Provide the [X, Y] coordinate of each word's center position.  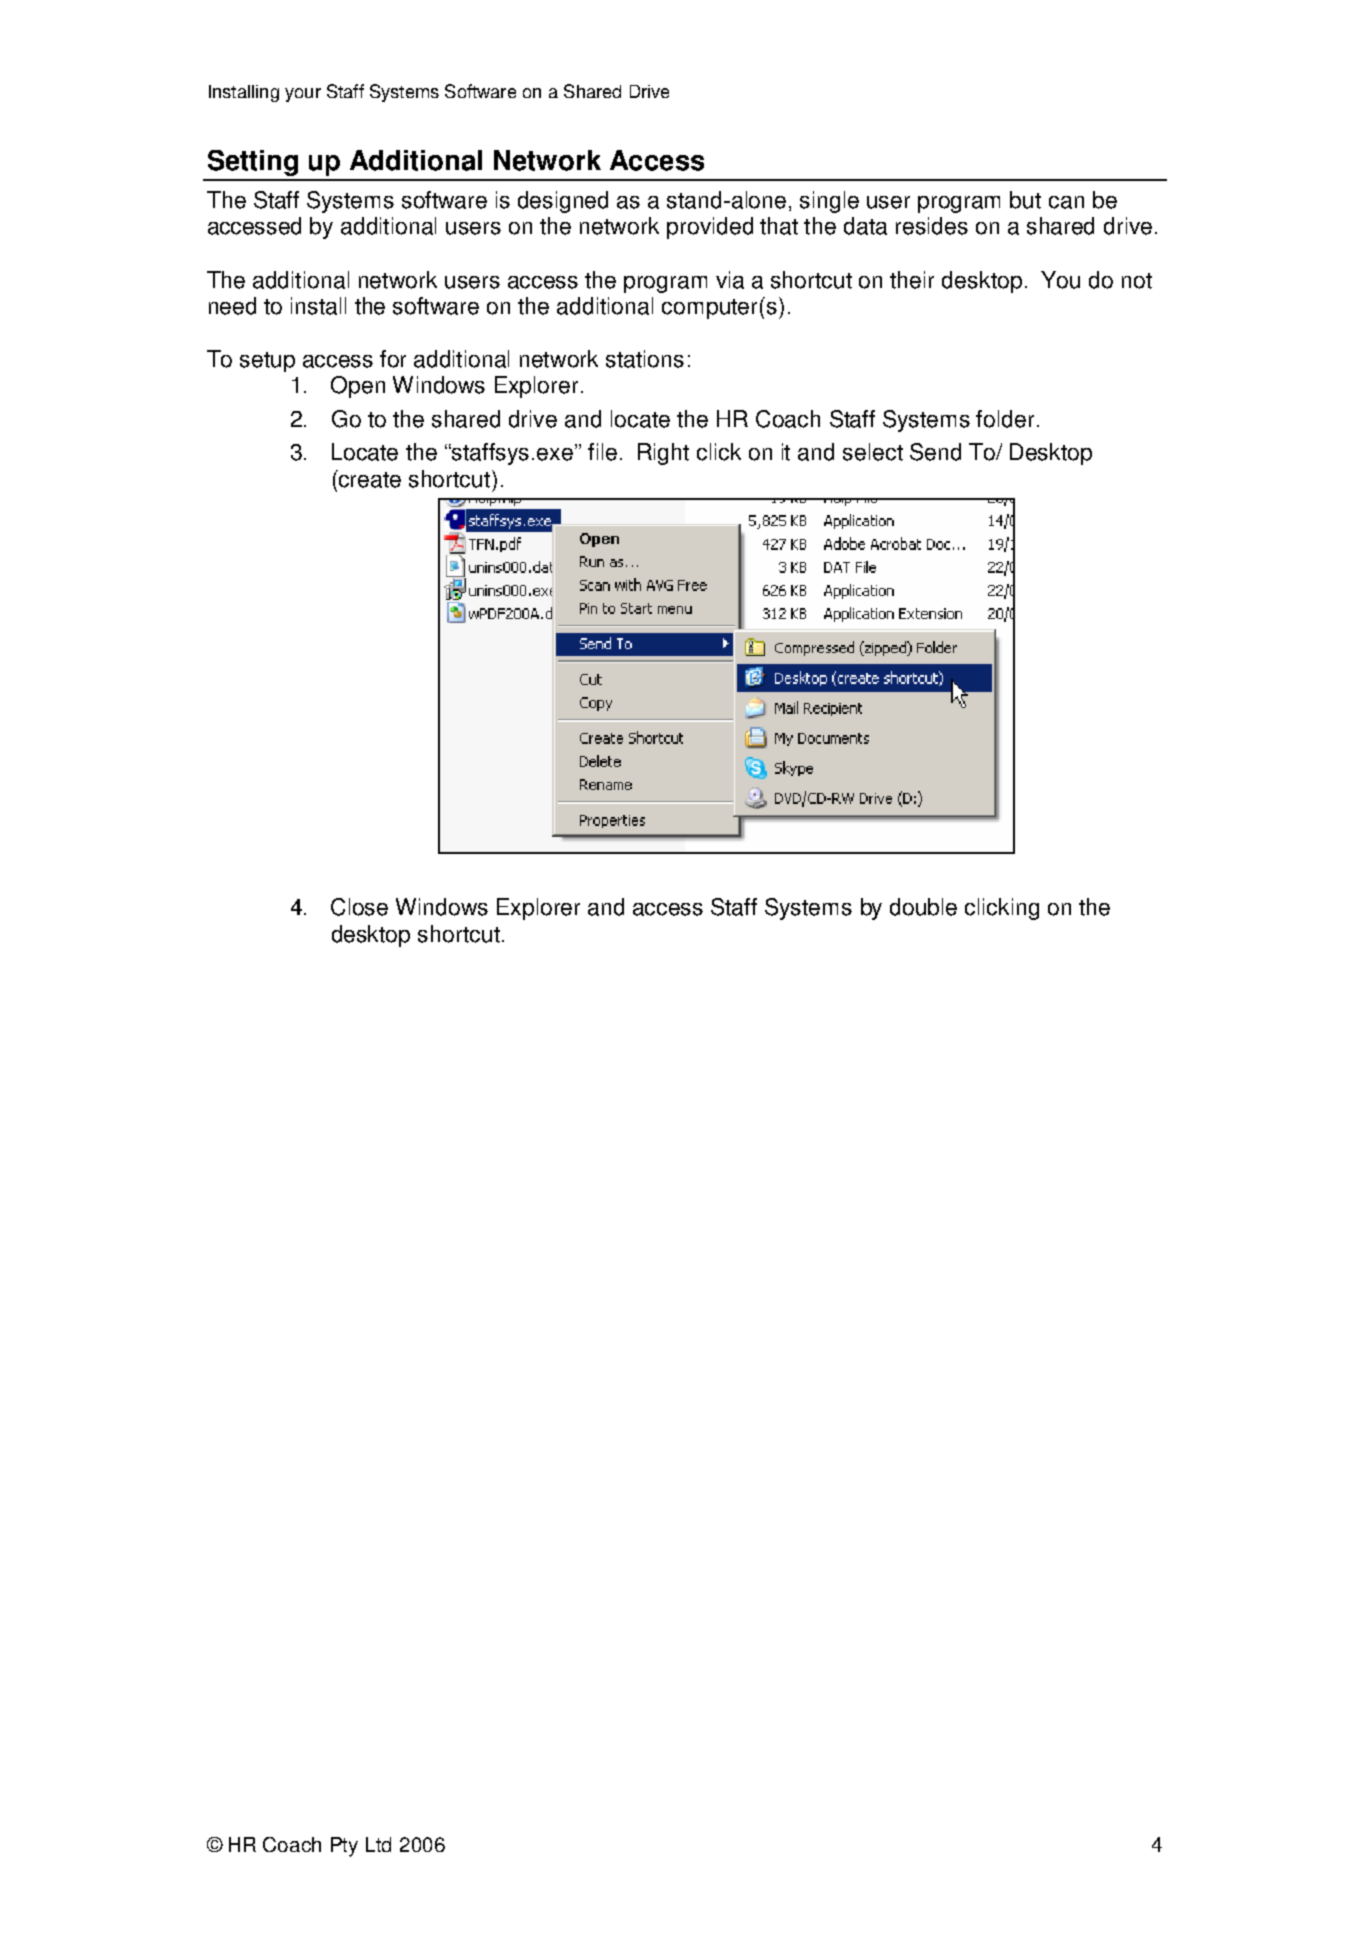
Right [663, 454]
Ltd [378, 1844]
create [369, 479]
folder [1005, 419]
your [303, 95]
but [1025, 200]
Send [935, 452]
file [602, 452]
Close [359, 907]
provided [710, 228]
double [923, 907]
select [873, 452]
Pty [344, 1847]
